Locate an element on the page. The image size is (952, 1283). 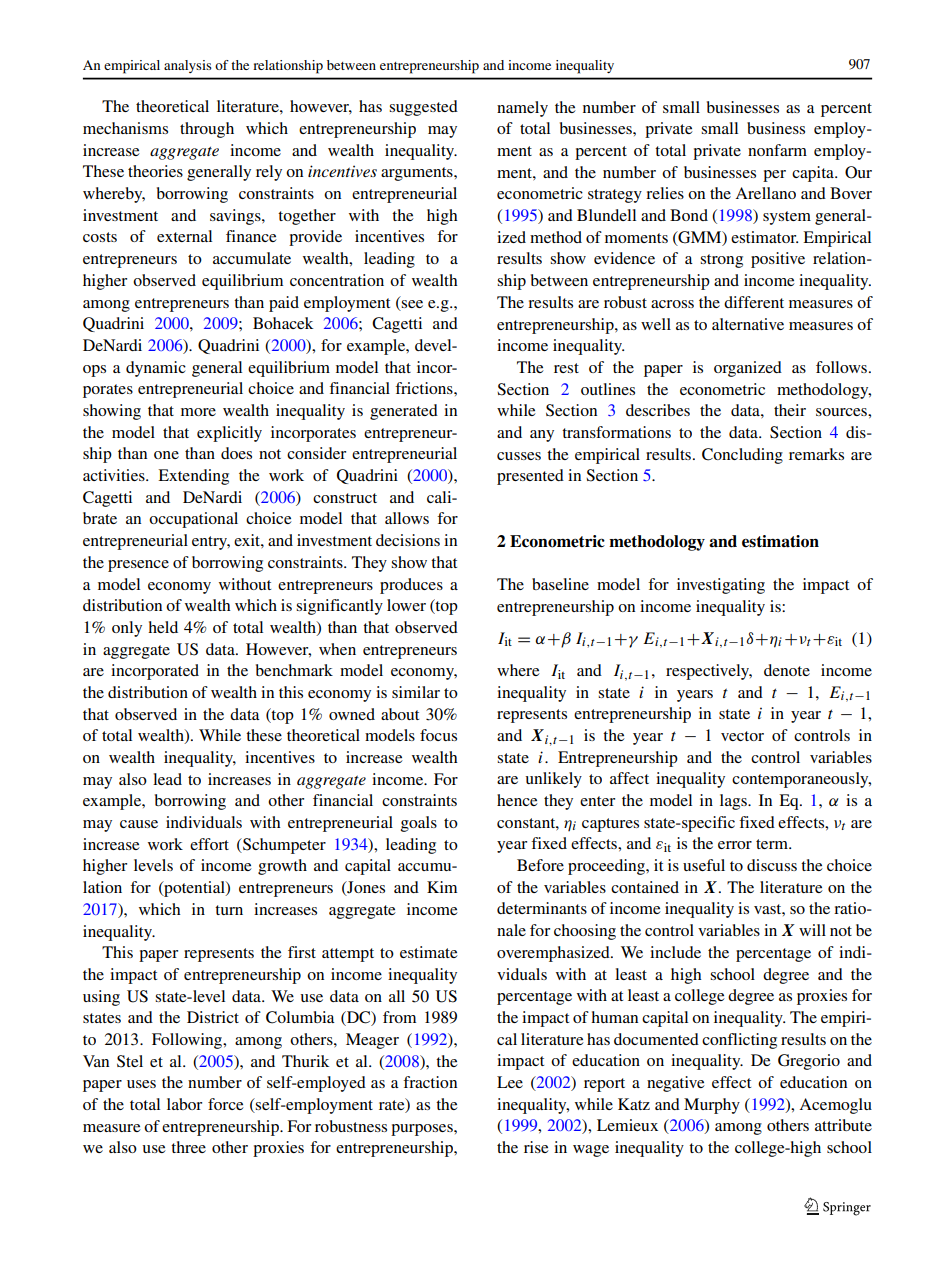
investigating is located at coordinates (721, 586).
